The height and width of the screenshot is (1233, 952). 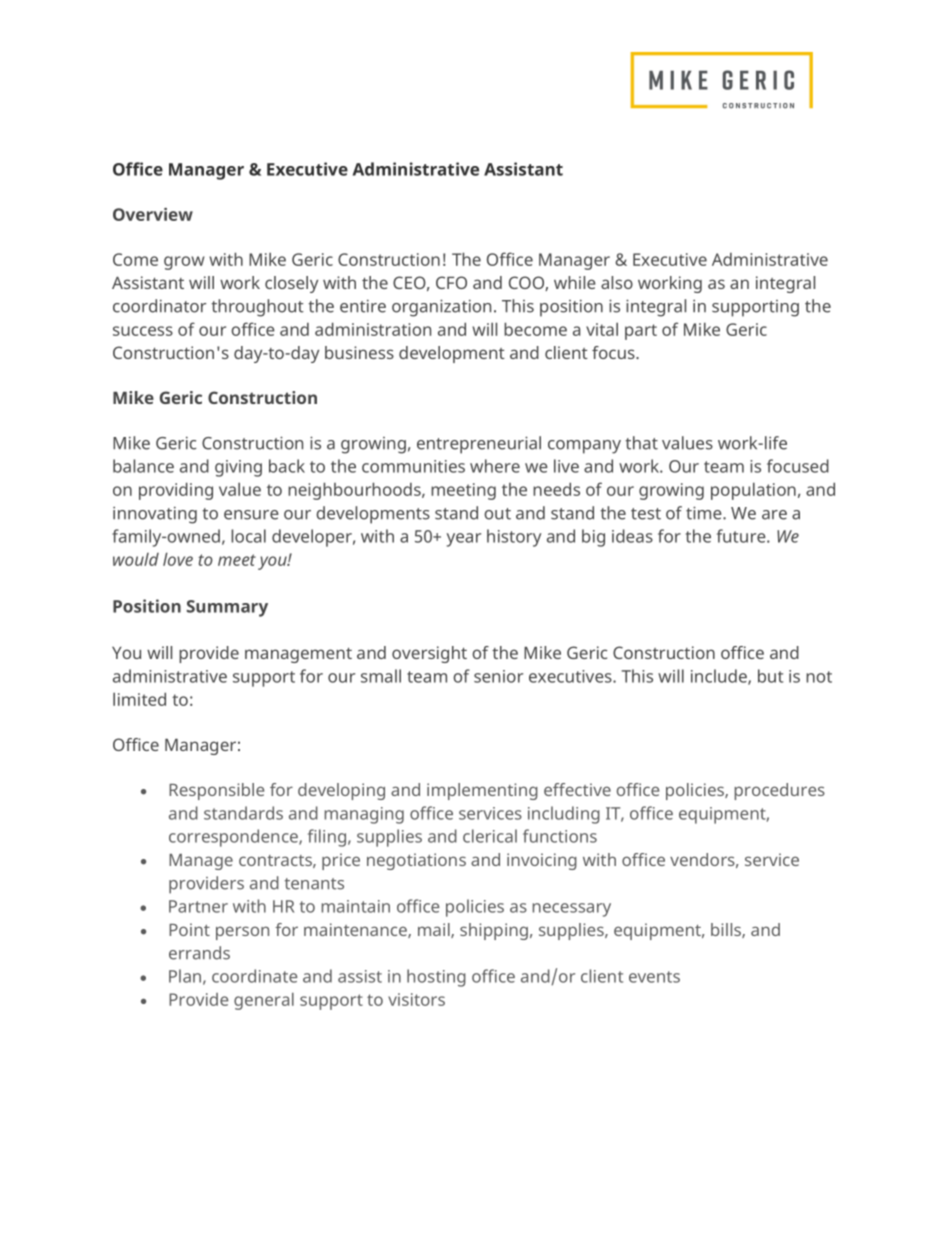 What do you see at coordinates (720, 677) in the screenshot?
I see `include` at bounding box center [720, 677].
